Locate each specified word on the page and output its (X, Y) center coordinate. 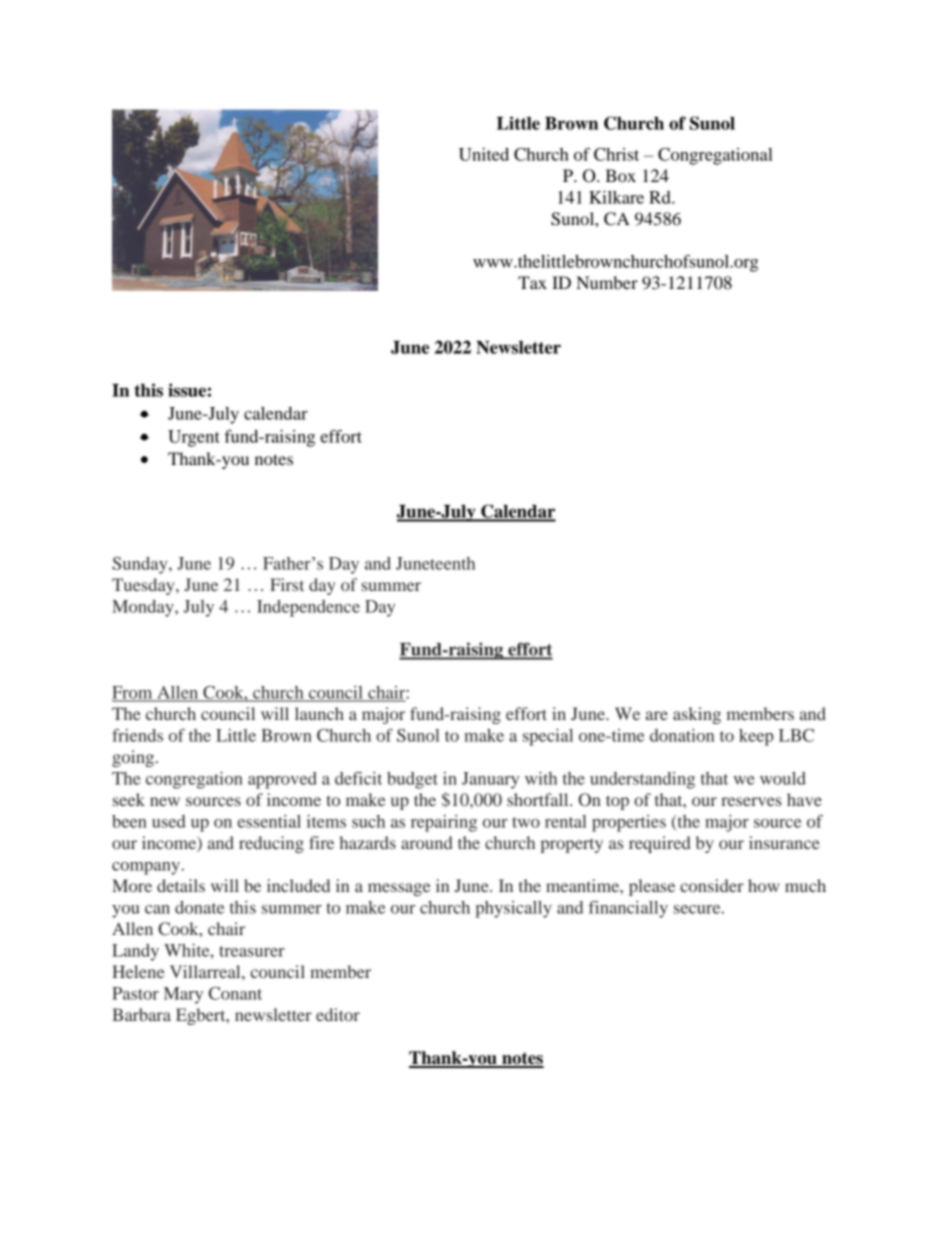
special (548, 737)
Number (607, 282)
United (484, 154)
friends (137, 735)
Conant (235, 993)
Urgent (194, 438)
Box (620, 175)
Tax (532, 282)
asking (697, 715)
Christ (616, 154)
